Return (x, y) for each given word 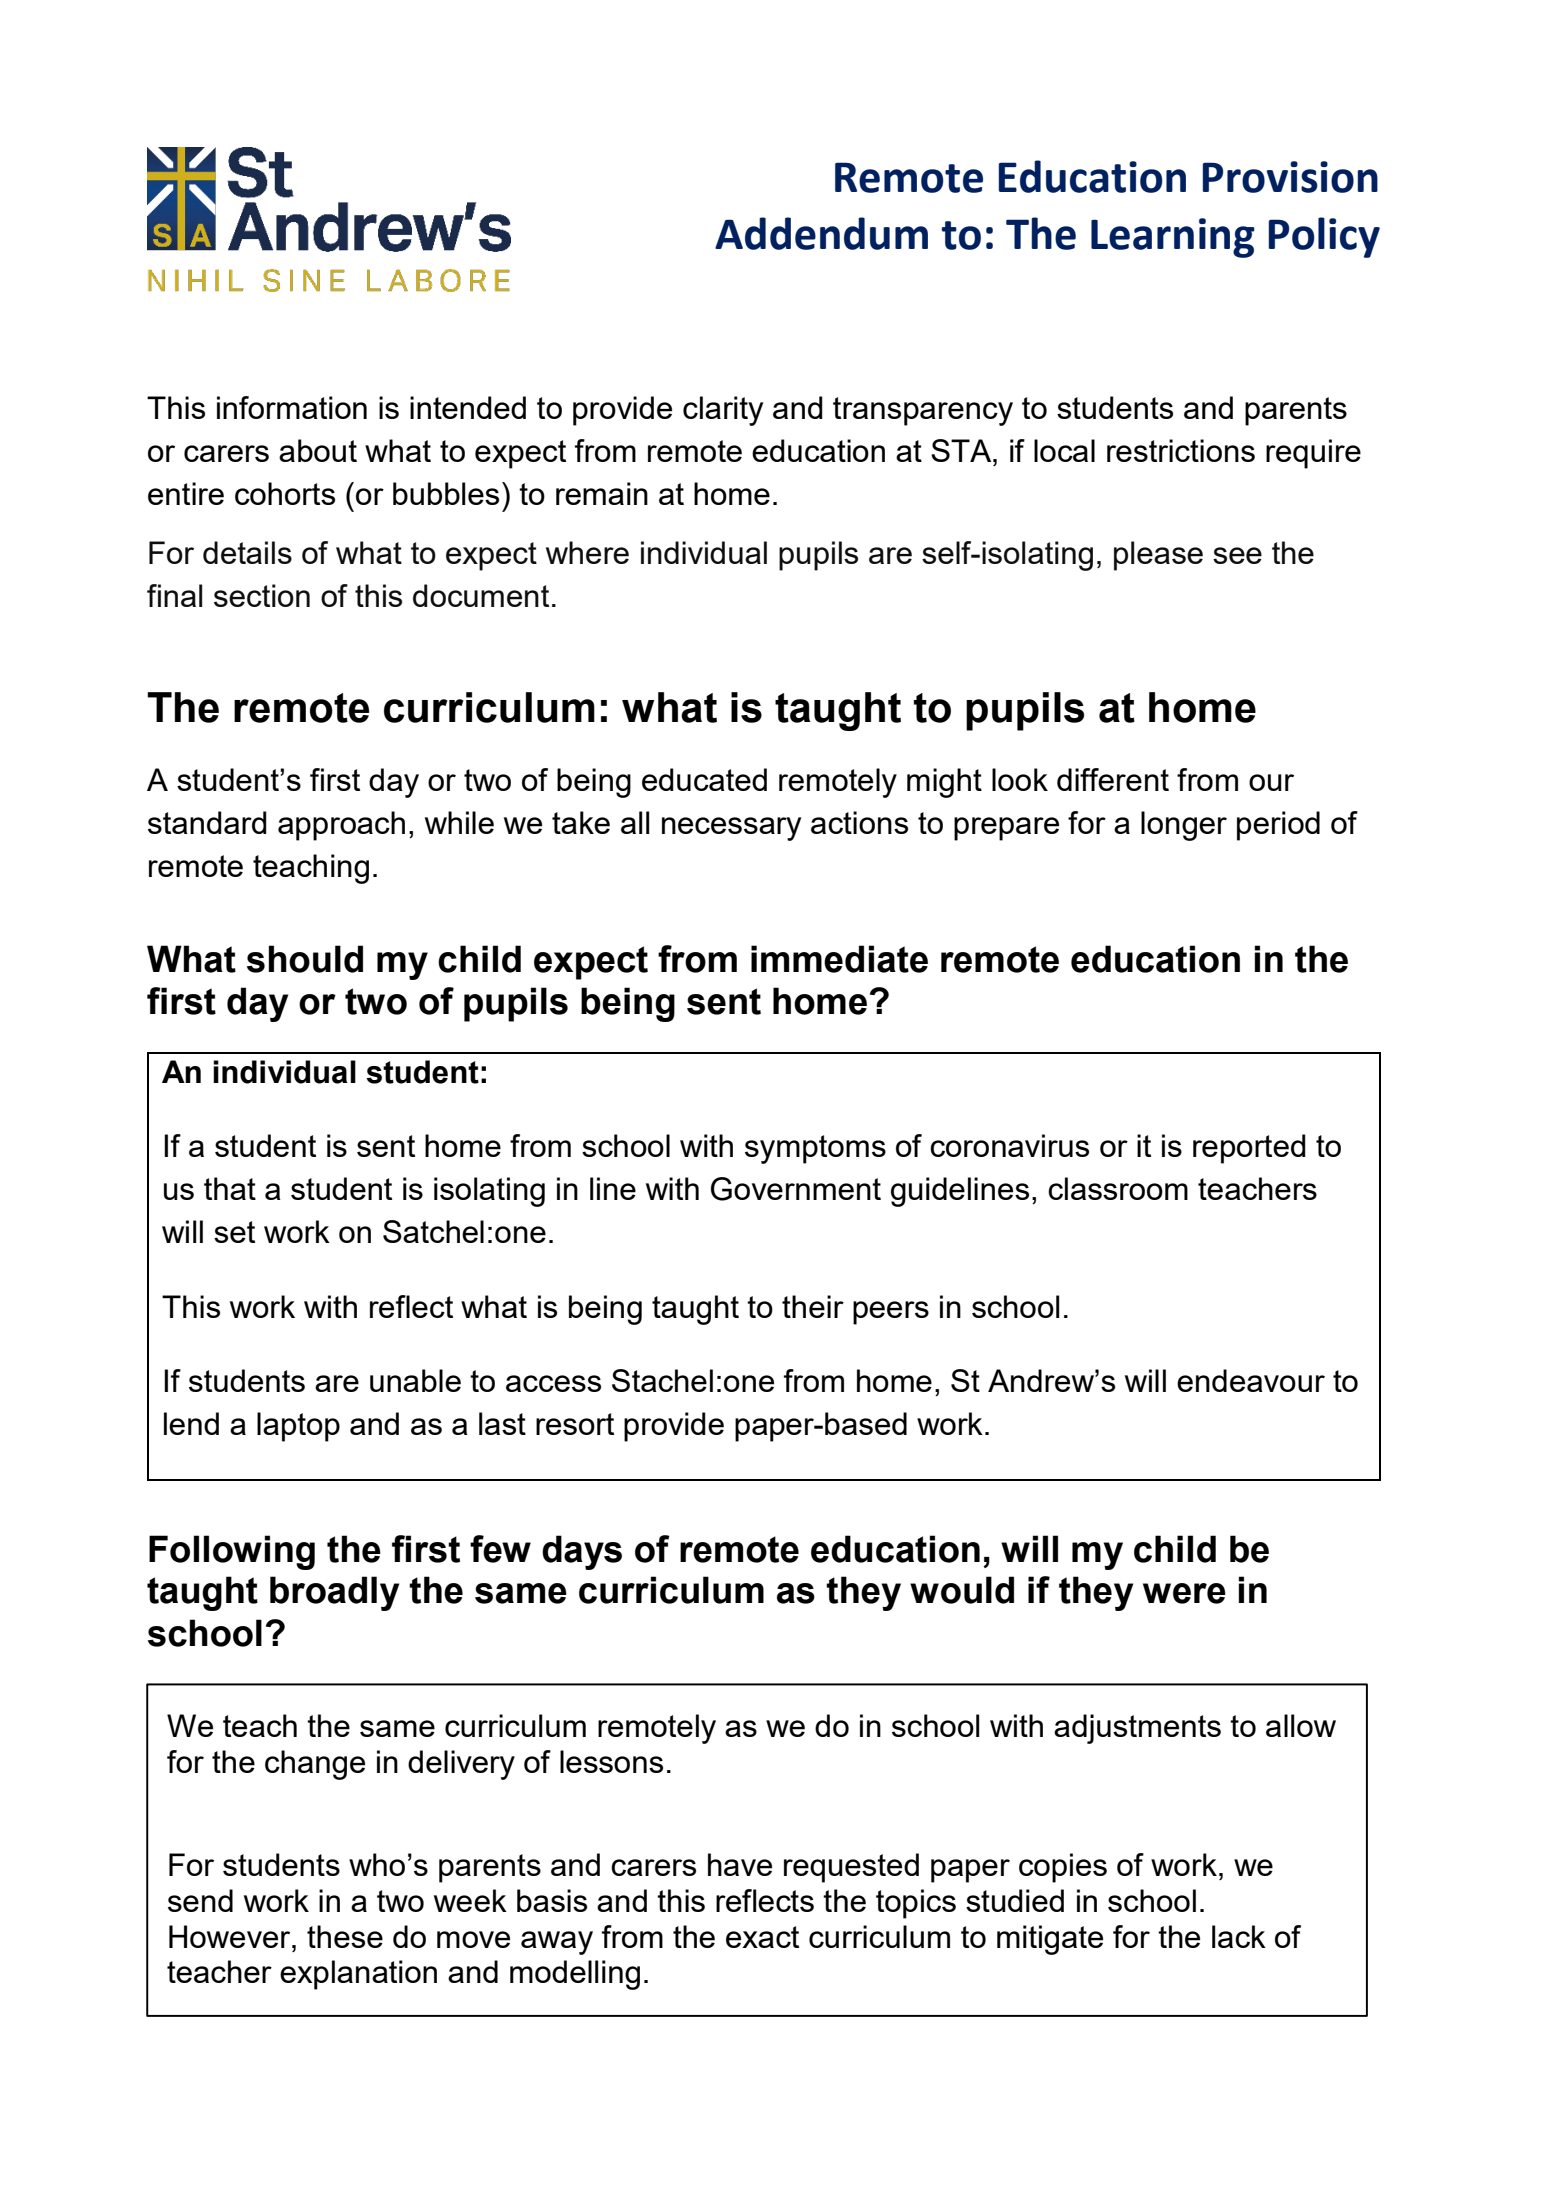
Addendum (821, 233)
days (582, 1552)
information (292, 407)
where (587, 552)
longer (1184, 826)
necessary (731, 829)
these (345, 1936)
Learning (1173, 238)
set (234, 1232)
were (1184, 1593)
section (262, 595)
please (1158, 556)
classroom (1118, 1188)
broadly (334, 1593)
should (305, 959)
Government (796, 1189)
